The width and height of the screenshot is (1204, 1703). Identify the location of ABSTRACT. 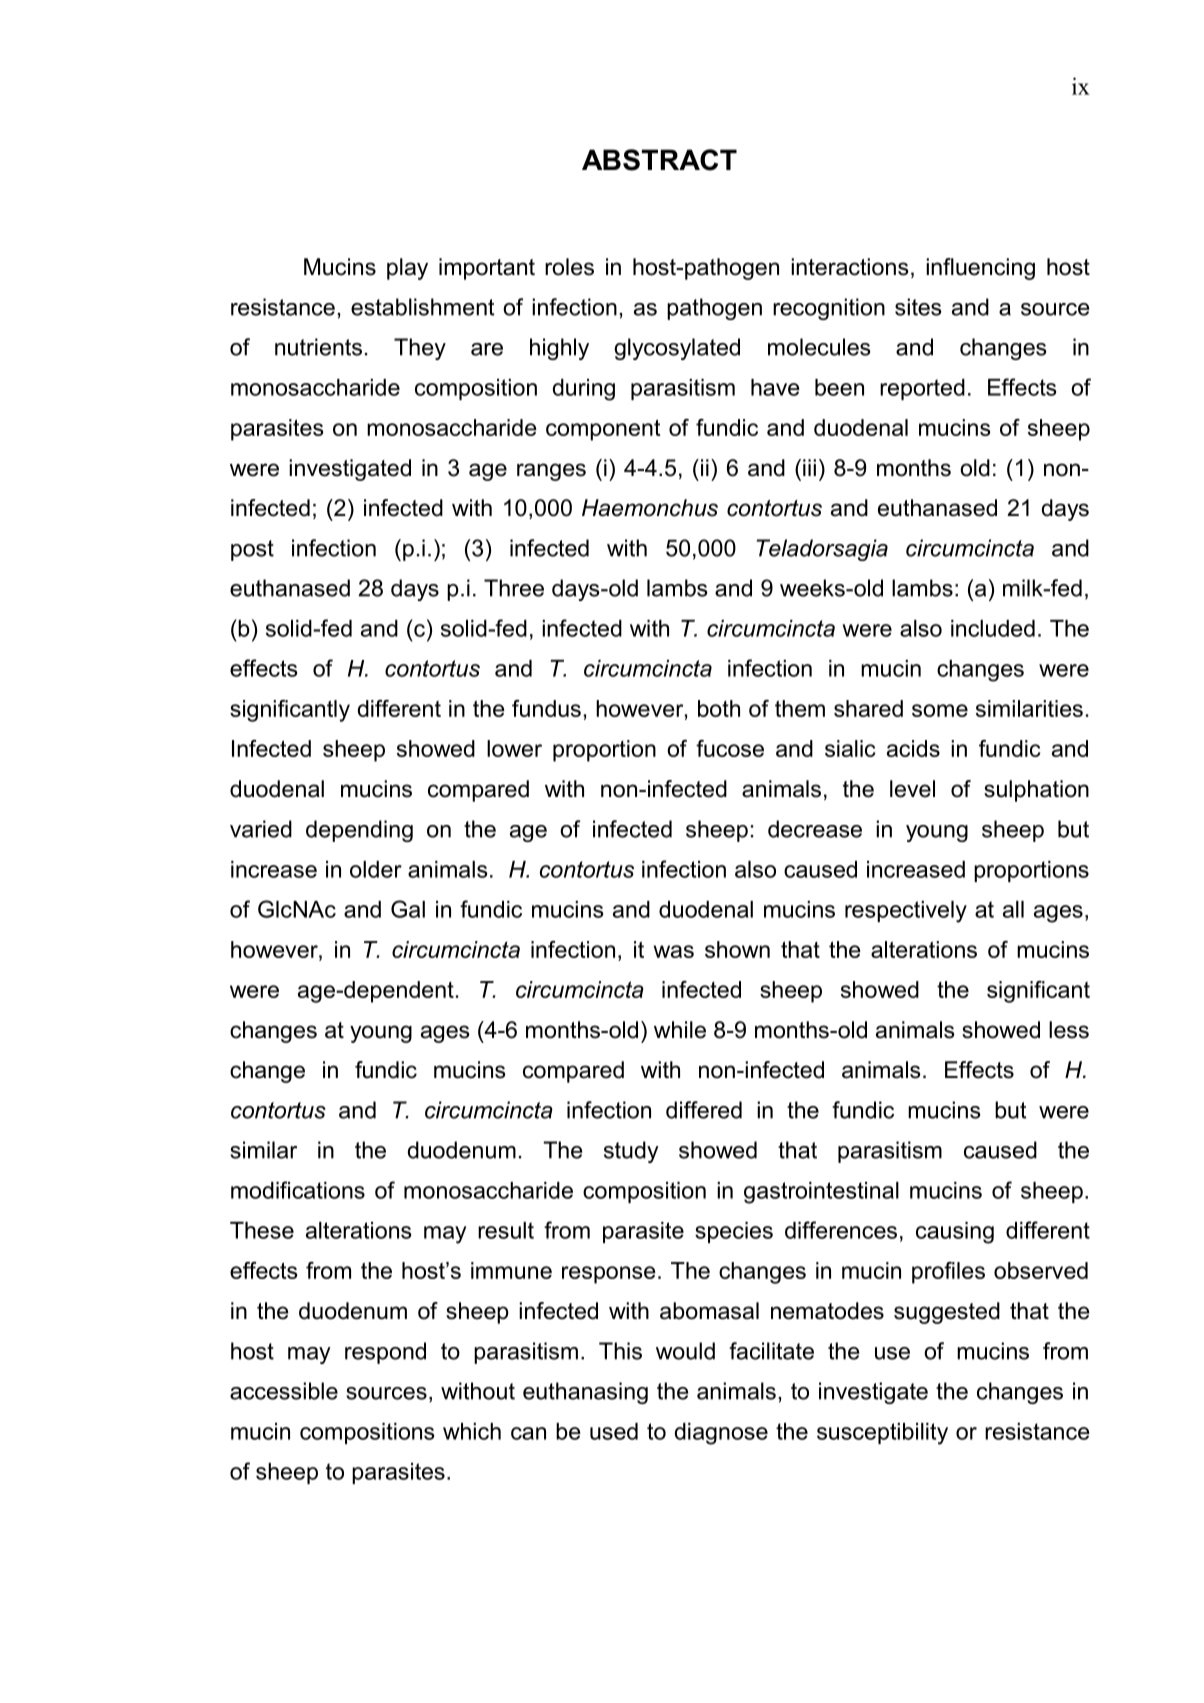
(659, 160).
